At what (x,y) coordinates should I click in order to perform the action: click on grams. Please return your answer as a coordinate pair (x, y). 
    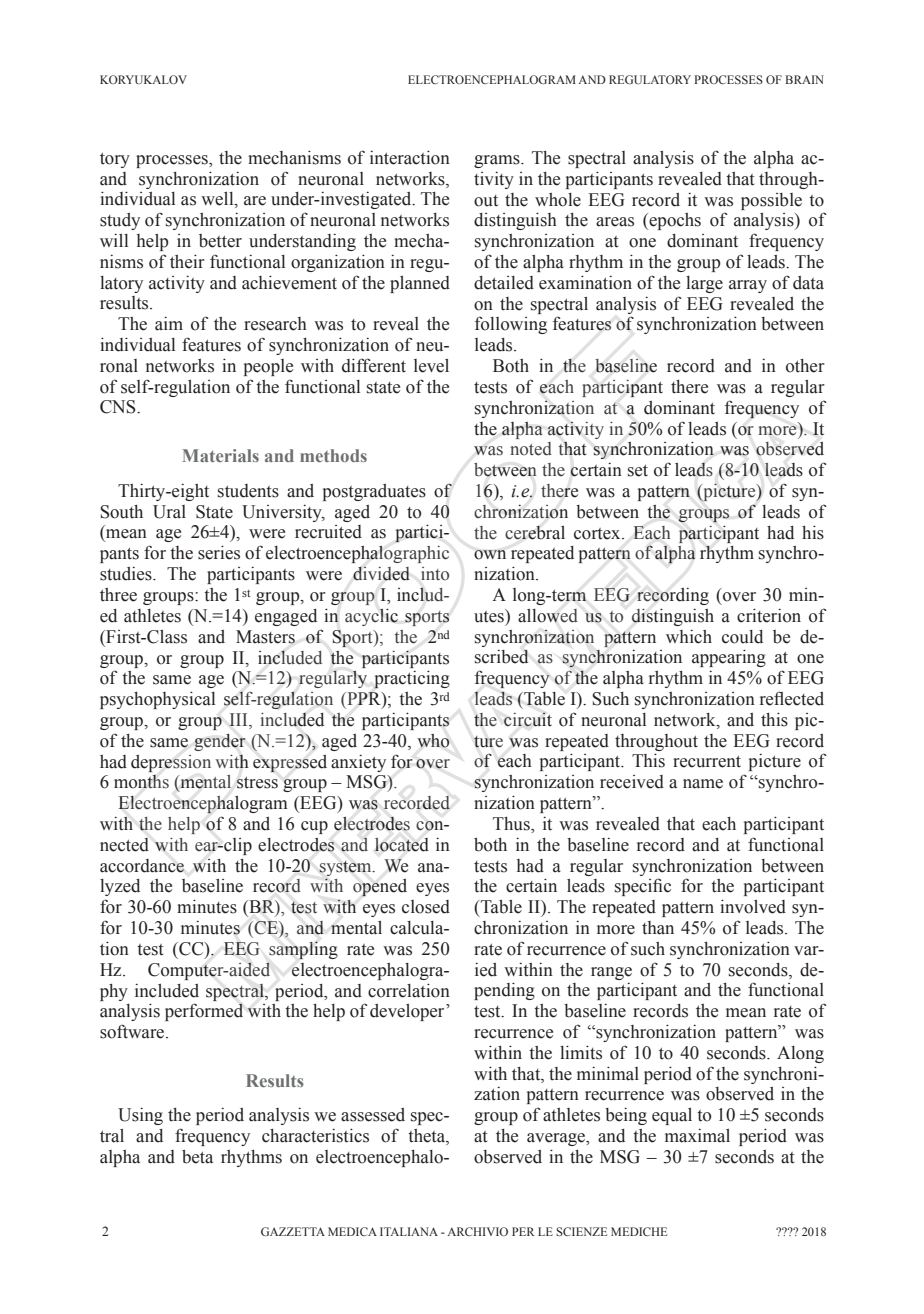
    Looking at the image, I should click on (498, 161).
